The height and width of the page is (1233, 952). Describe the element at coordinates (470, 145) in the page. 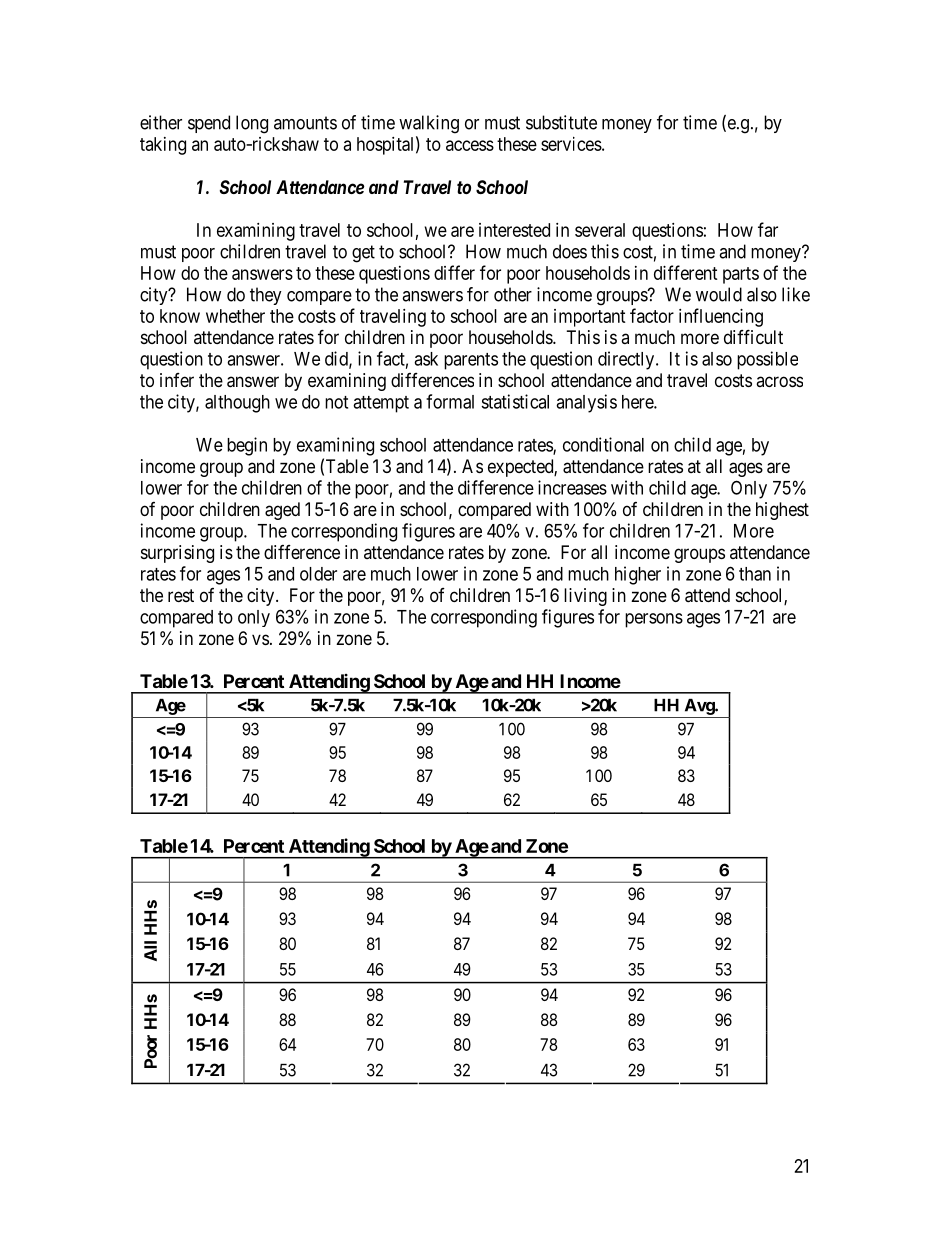

I see `access` at that location.
